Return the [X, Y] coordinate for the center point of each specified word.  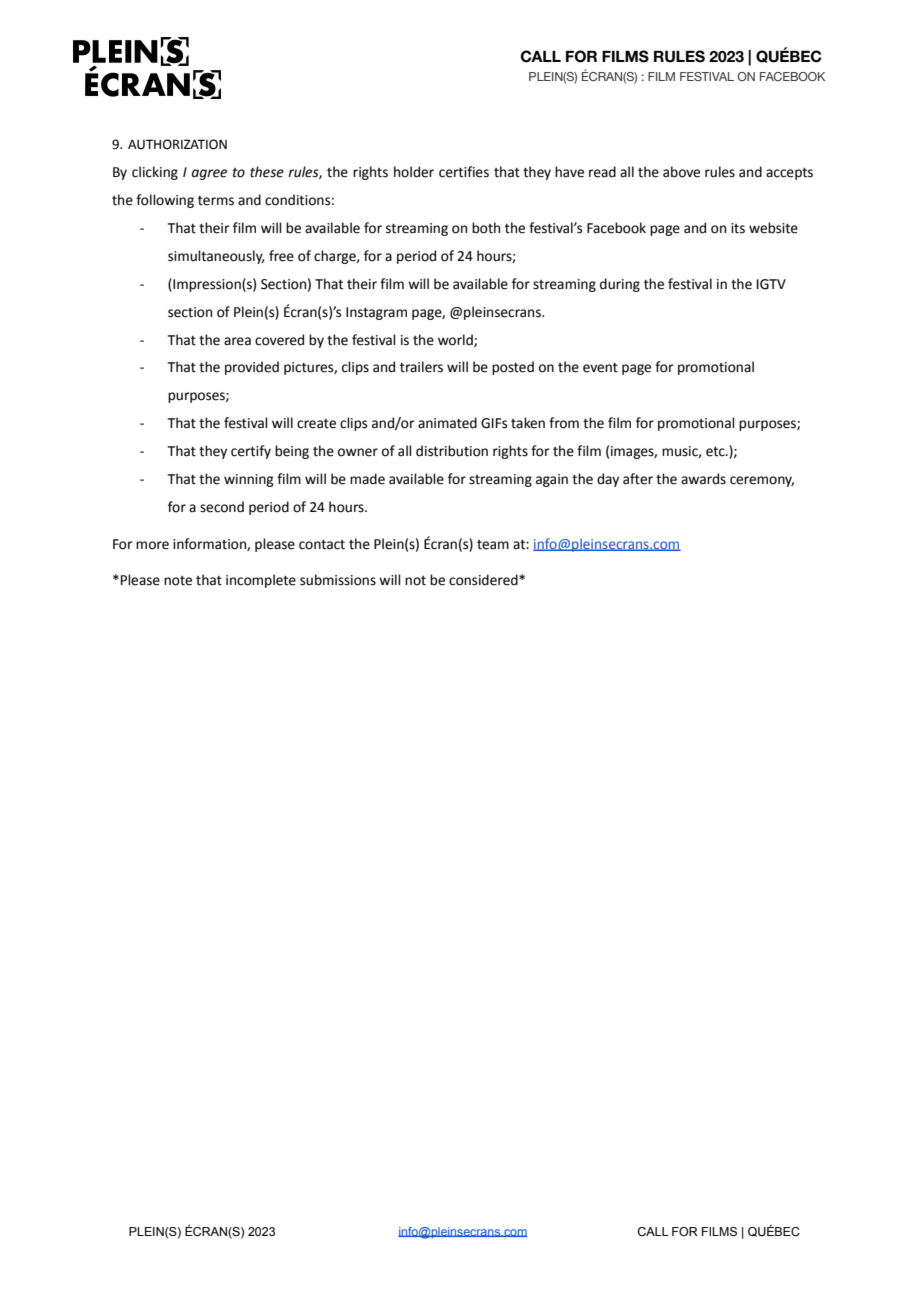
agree [209, 174]
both [486, 228]
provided [252, 368]
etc [716, 452]
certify [251, 452]
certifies [464, 172]
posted [513, 368]
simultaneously [216, 257]
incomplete [261, 581]
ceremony [762, 481]
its [738, 228]
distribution [452, 451]
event [600, 368]
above [681, 172]
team [493, 545]
